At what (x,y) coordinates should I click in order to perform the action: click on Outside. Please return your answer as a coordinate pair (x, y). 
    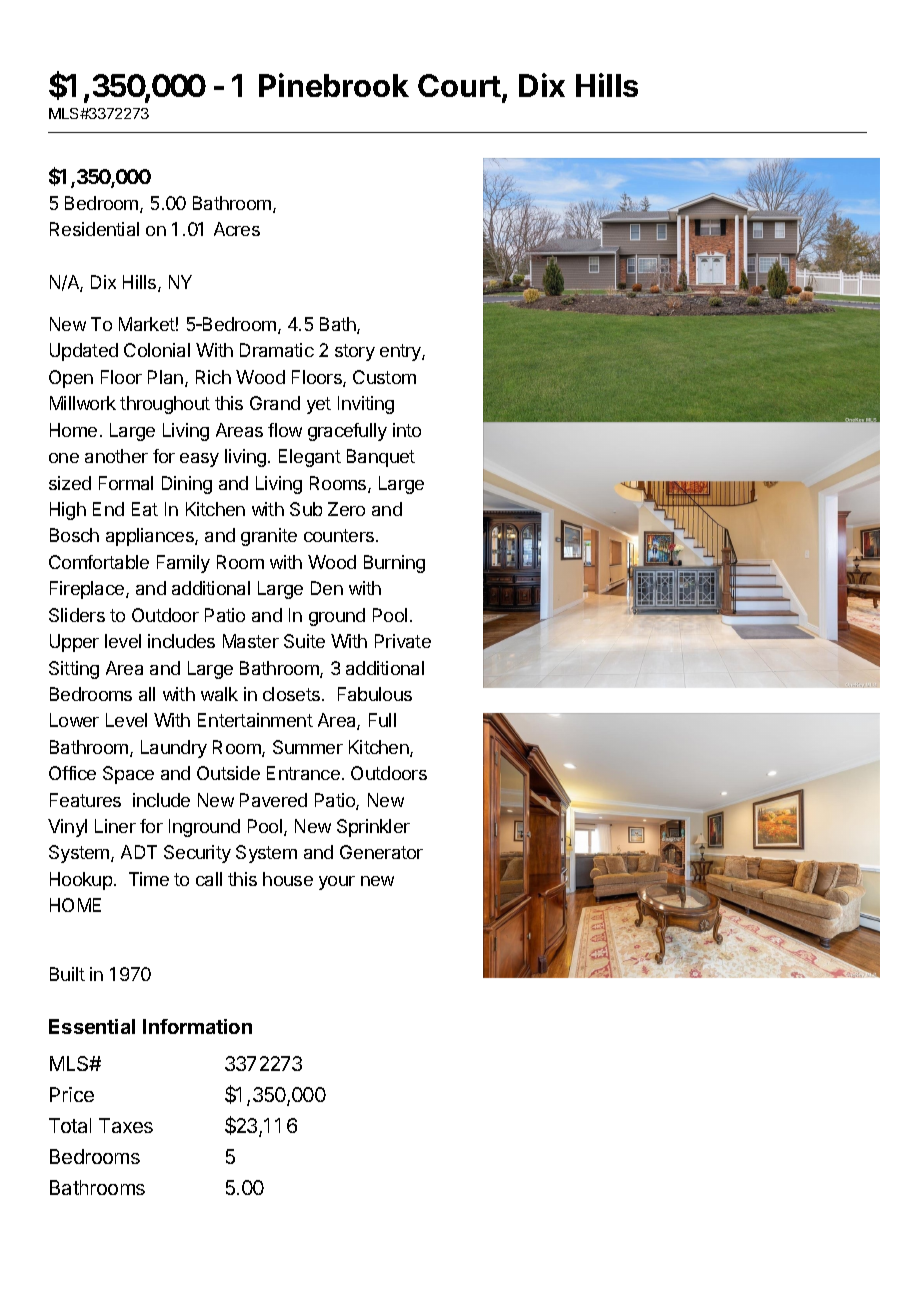
    Looking at the image, I should click on (228, 773).
